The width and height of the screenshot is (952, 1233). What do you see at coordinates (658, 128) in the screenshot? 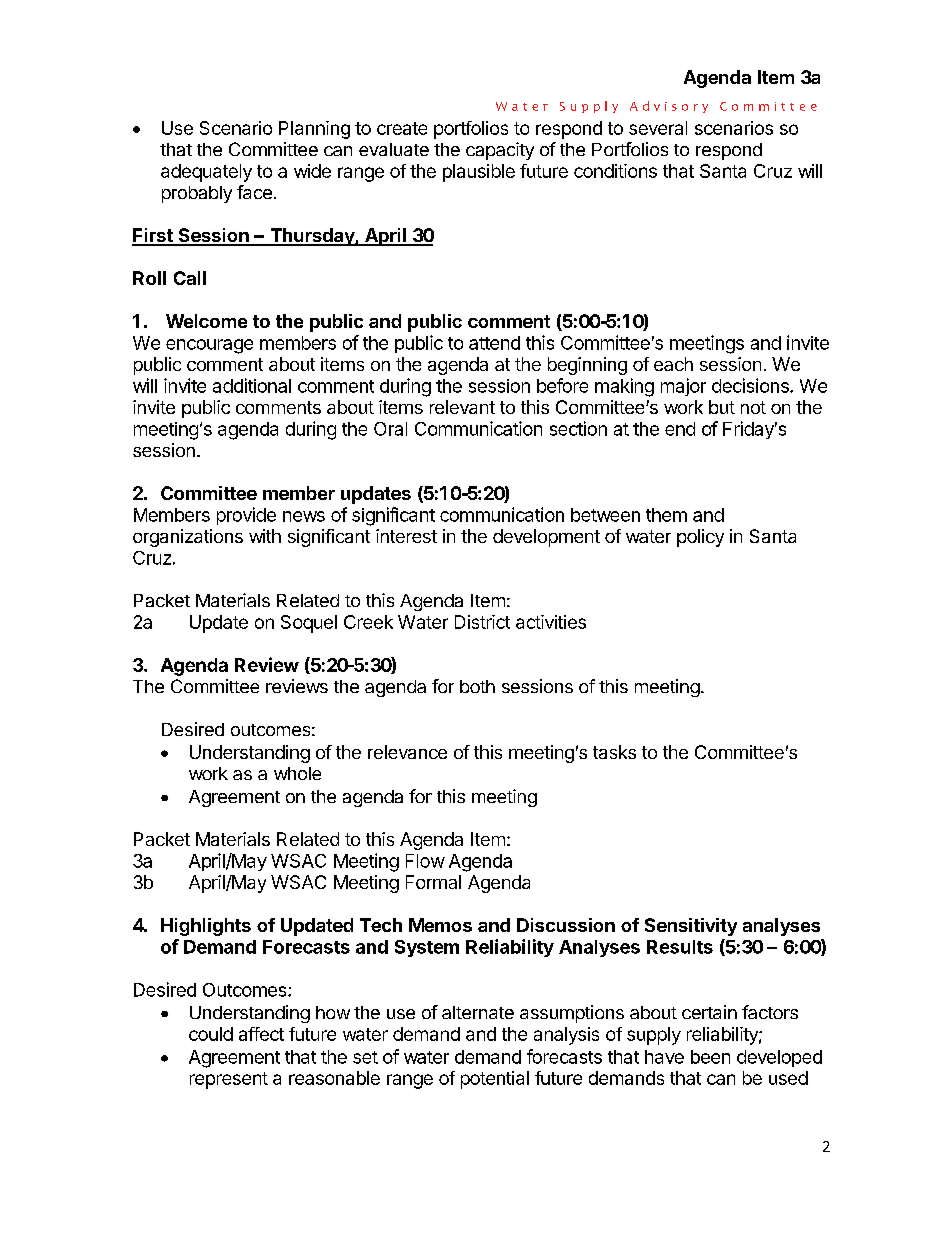
I see `several` at bounding box center [658, 128].
